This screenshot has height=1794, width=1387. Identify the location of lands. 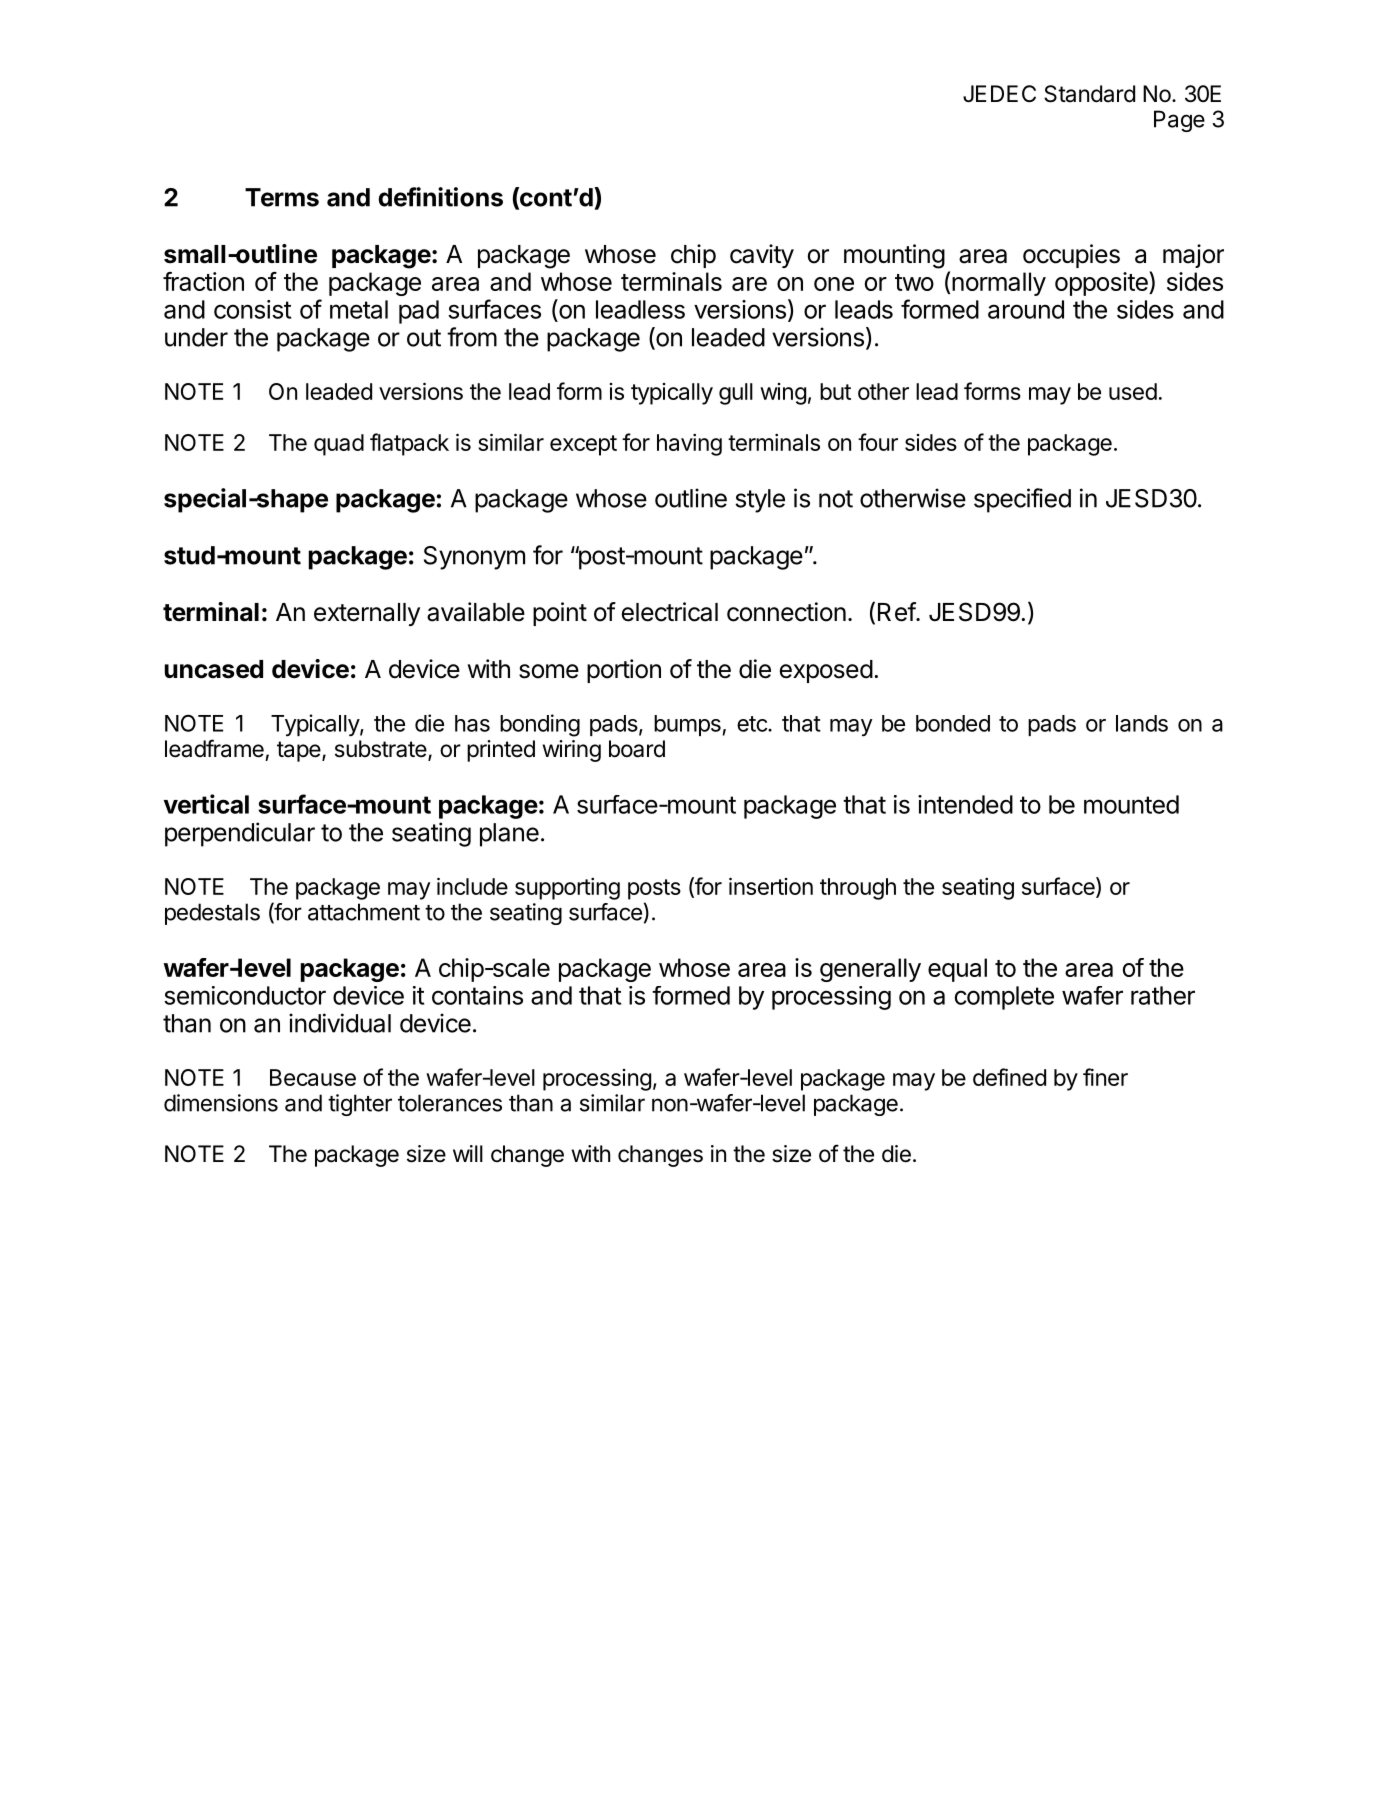
(1142, 723).
